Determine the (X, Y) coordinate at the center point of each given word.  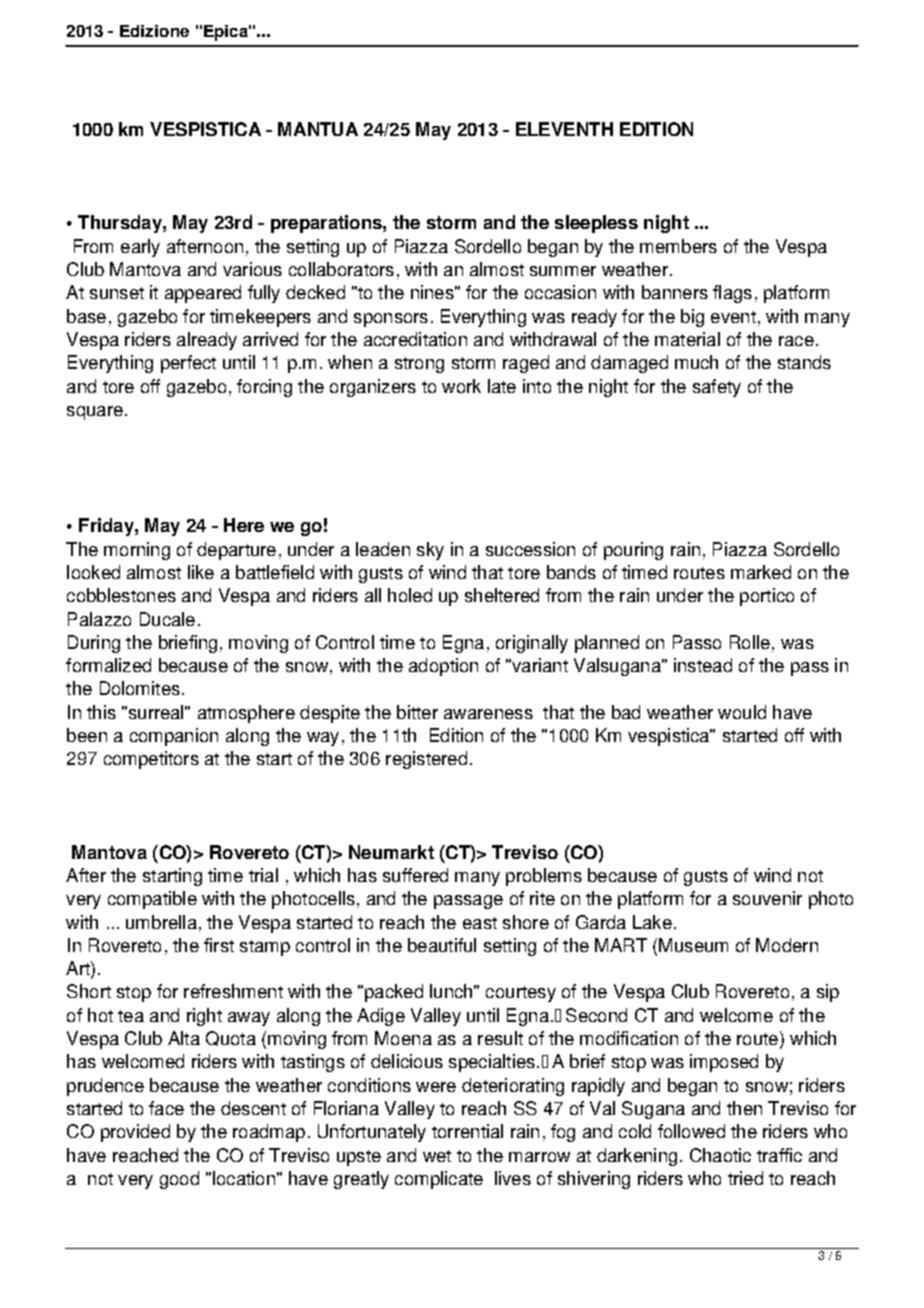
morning (137, 551)
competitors (151, 760)
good (179, 1180)
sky (430, 551)
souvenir (767, 898)
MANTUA (318, 129)
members (678, 246)
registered (426, 760)
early (140, 248)
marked (761, 572)
